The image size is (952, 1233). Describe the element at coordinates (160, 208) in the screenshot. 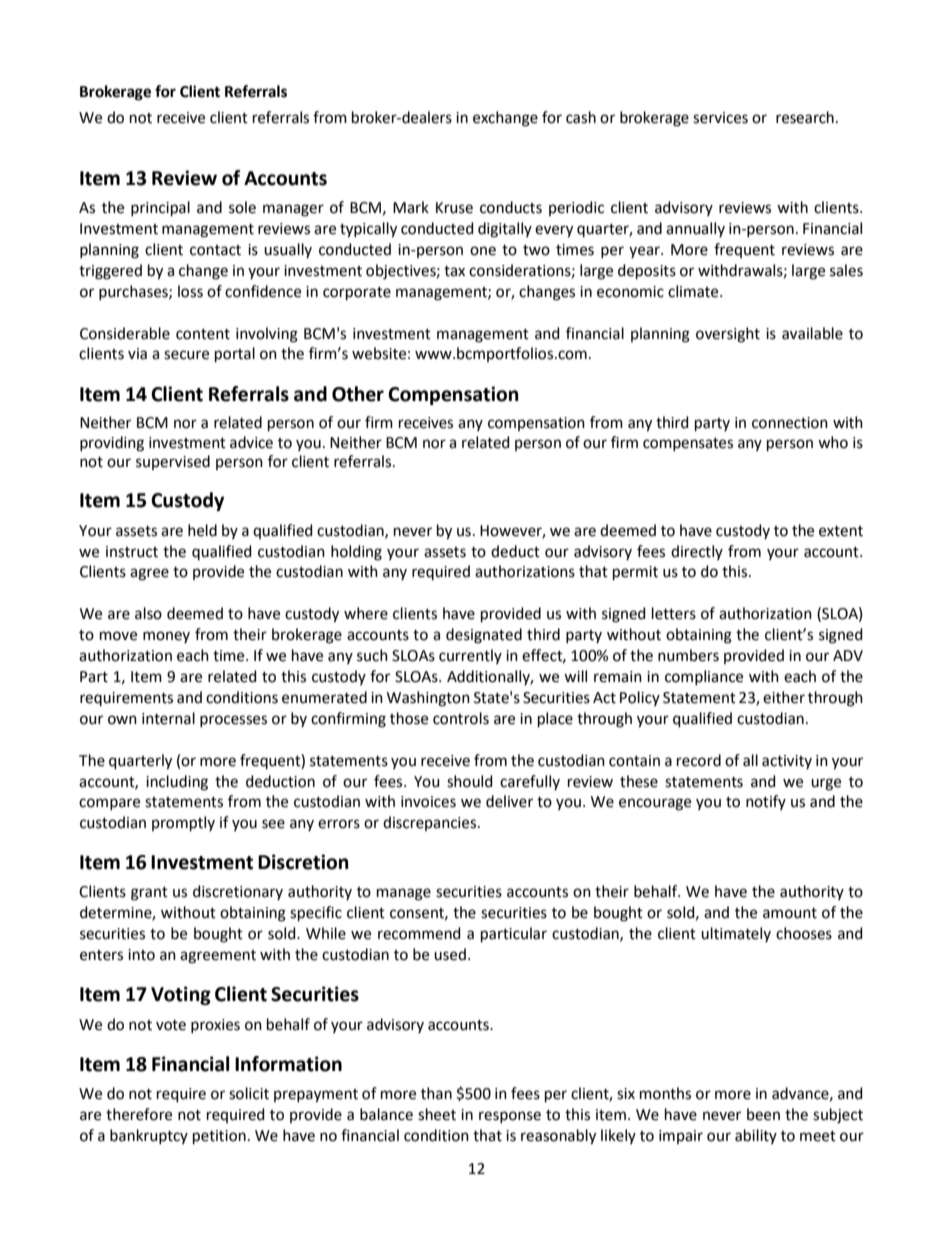

I see `principal` at that location.
